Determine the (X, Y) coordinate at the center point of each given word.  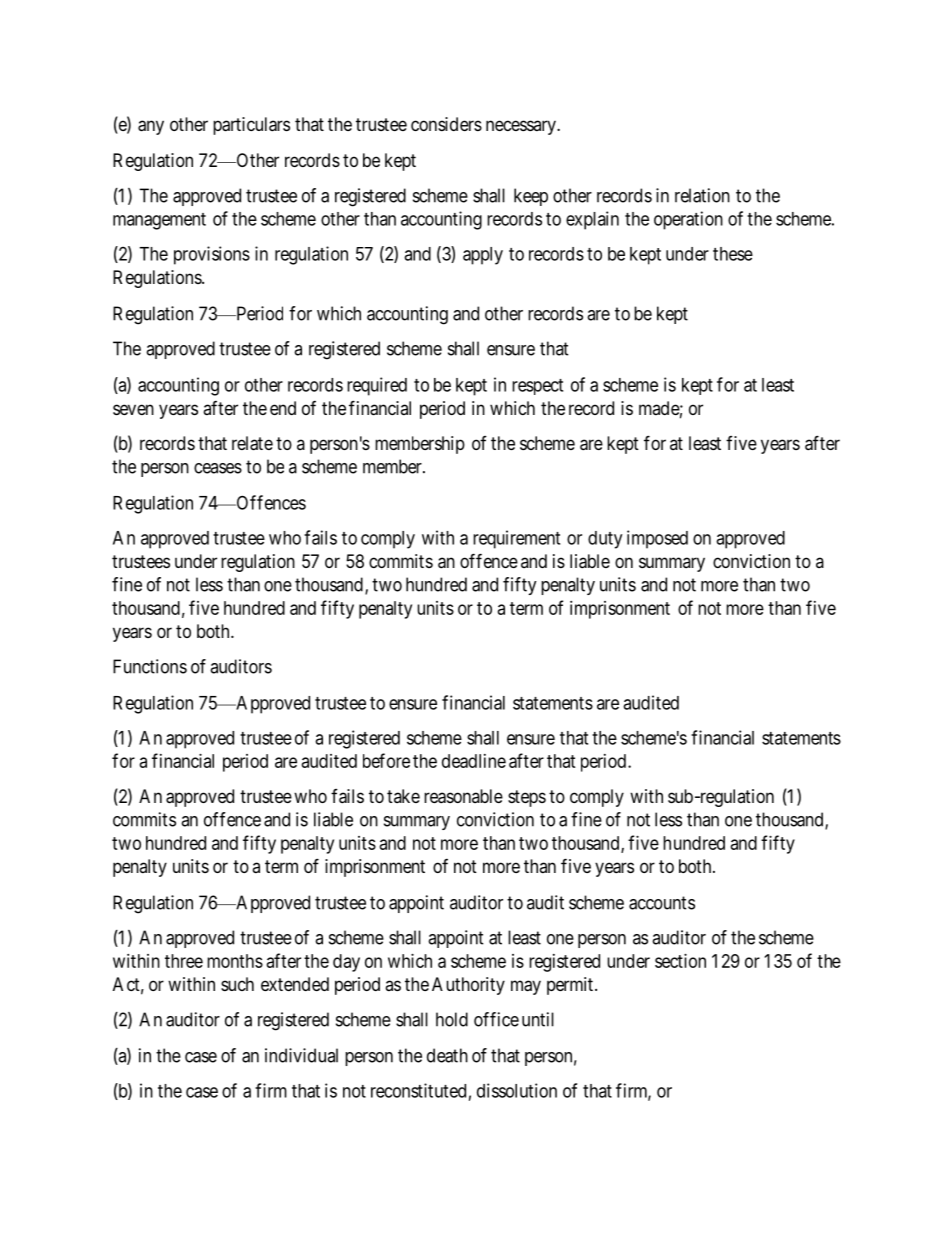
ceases (218, 468)
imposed (657, 539)
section (680, 961)
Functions (150, 666)
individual (301, 1055)
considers (446, 124)
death (447, 1055)
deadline (474, 761)
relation (702, 195)
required (377, 386)
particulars (251, 126)
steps (527, 798)
